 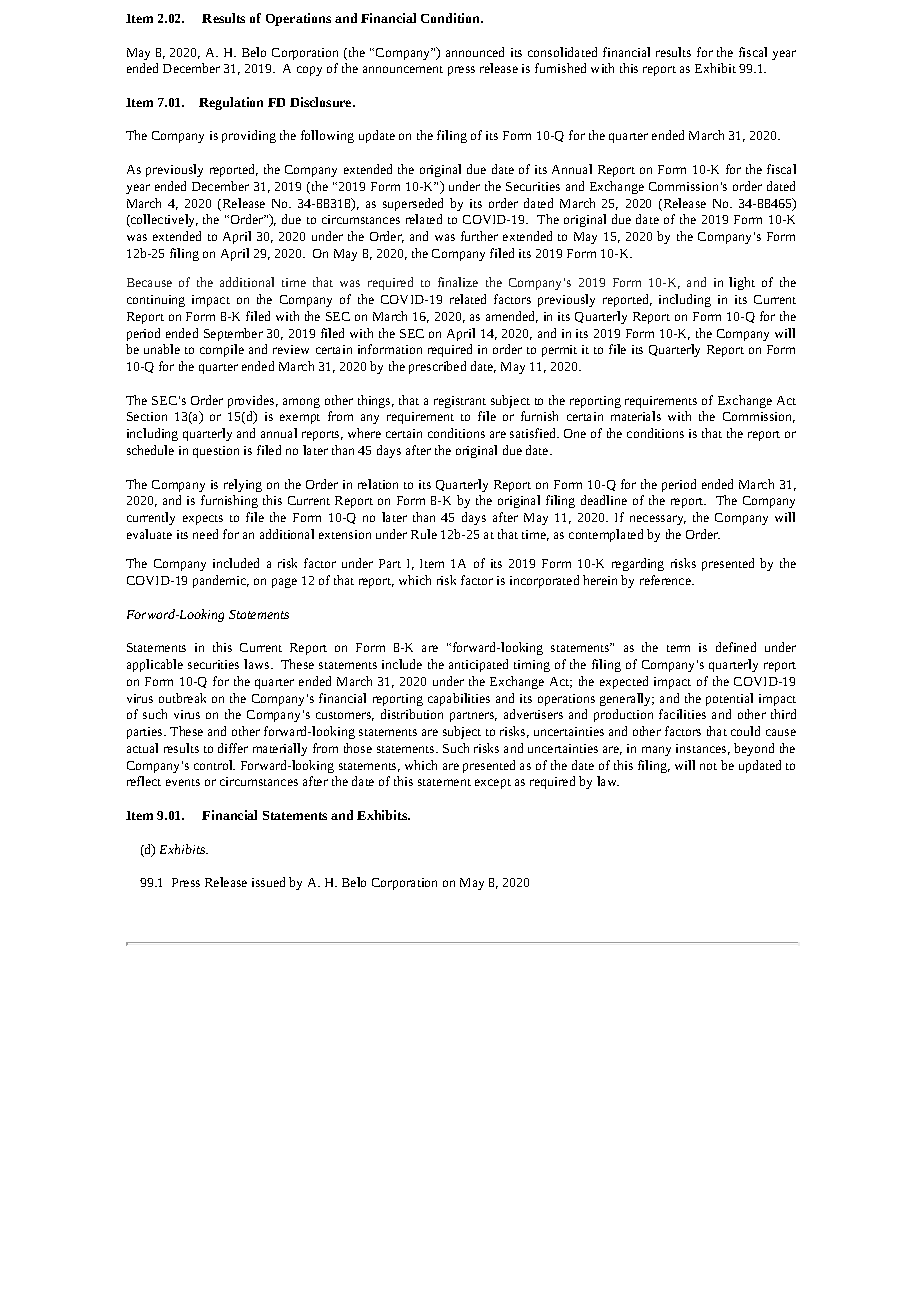 What do you see at coordinates (475, 52) in the document?
I see `announced` at bounding box center [475, 52].
